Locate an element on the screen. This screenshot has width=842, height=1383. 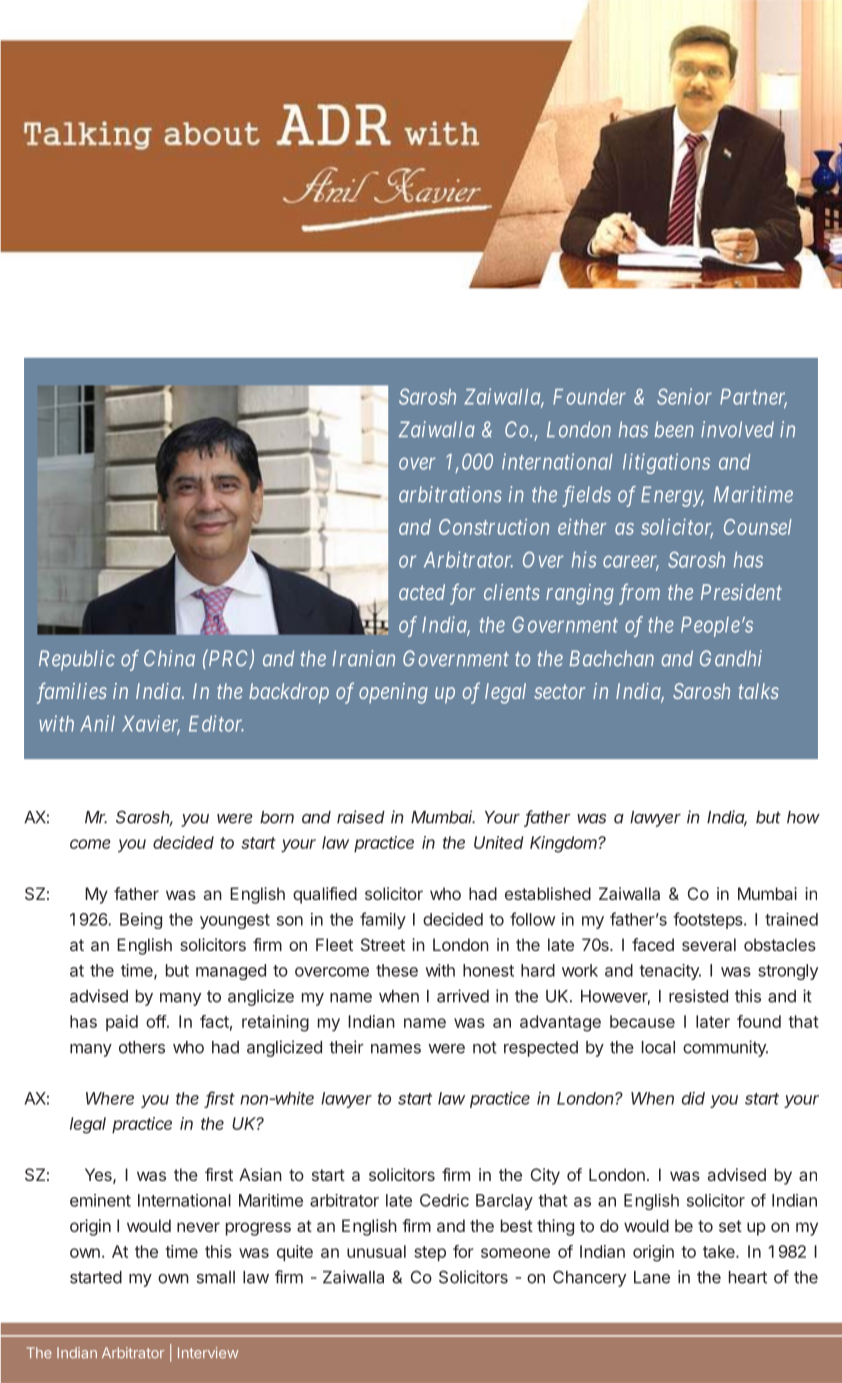
been is located at coordinates (674, 429).
